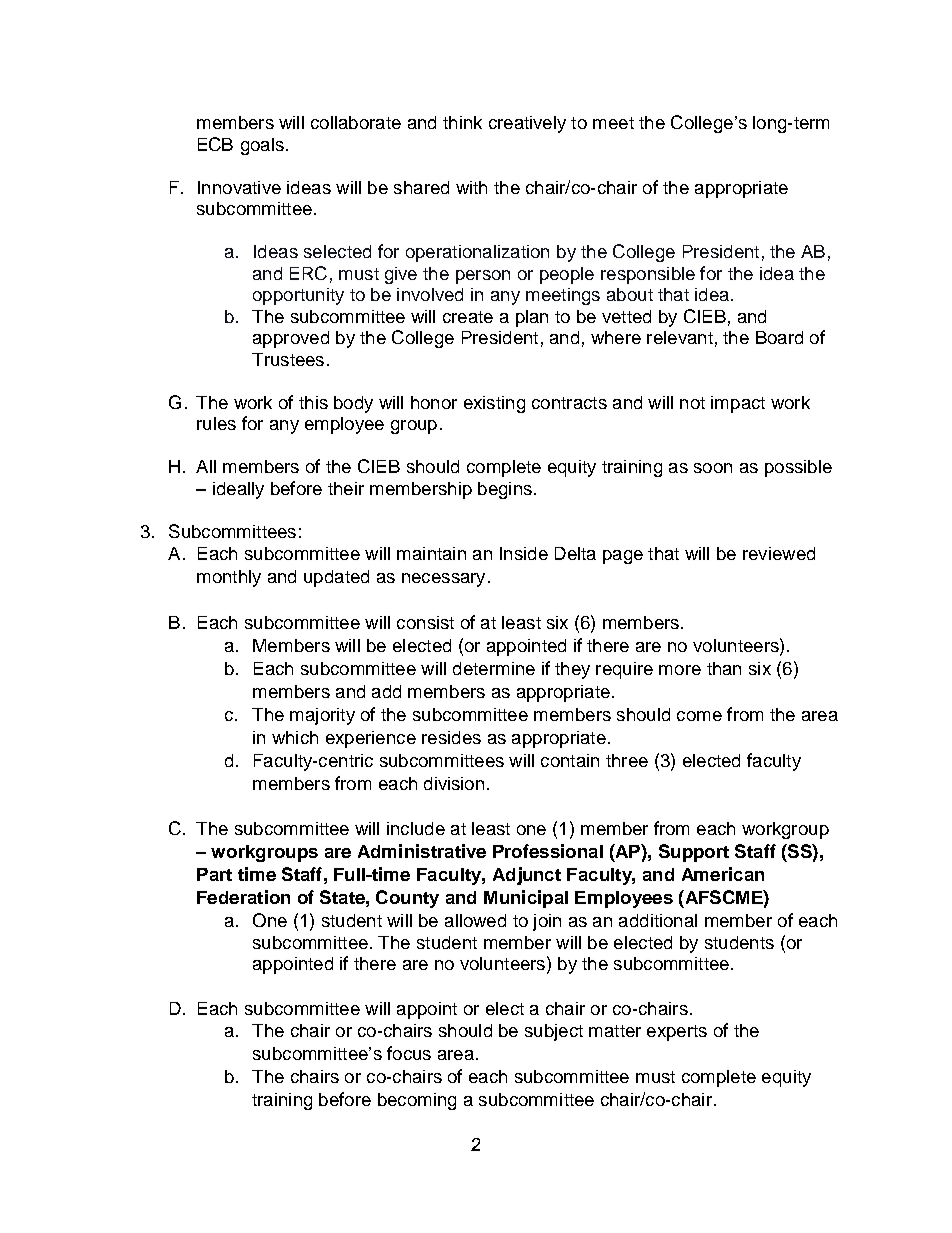 The image size is (952, 1233). I want to click on Federation, so click(243, 897).
